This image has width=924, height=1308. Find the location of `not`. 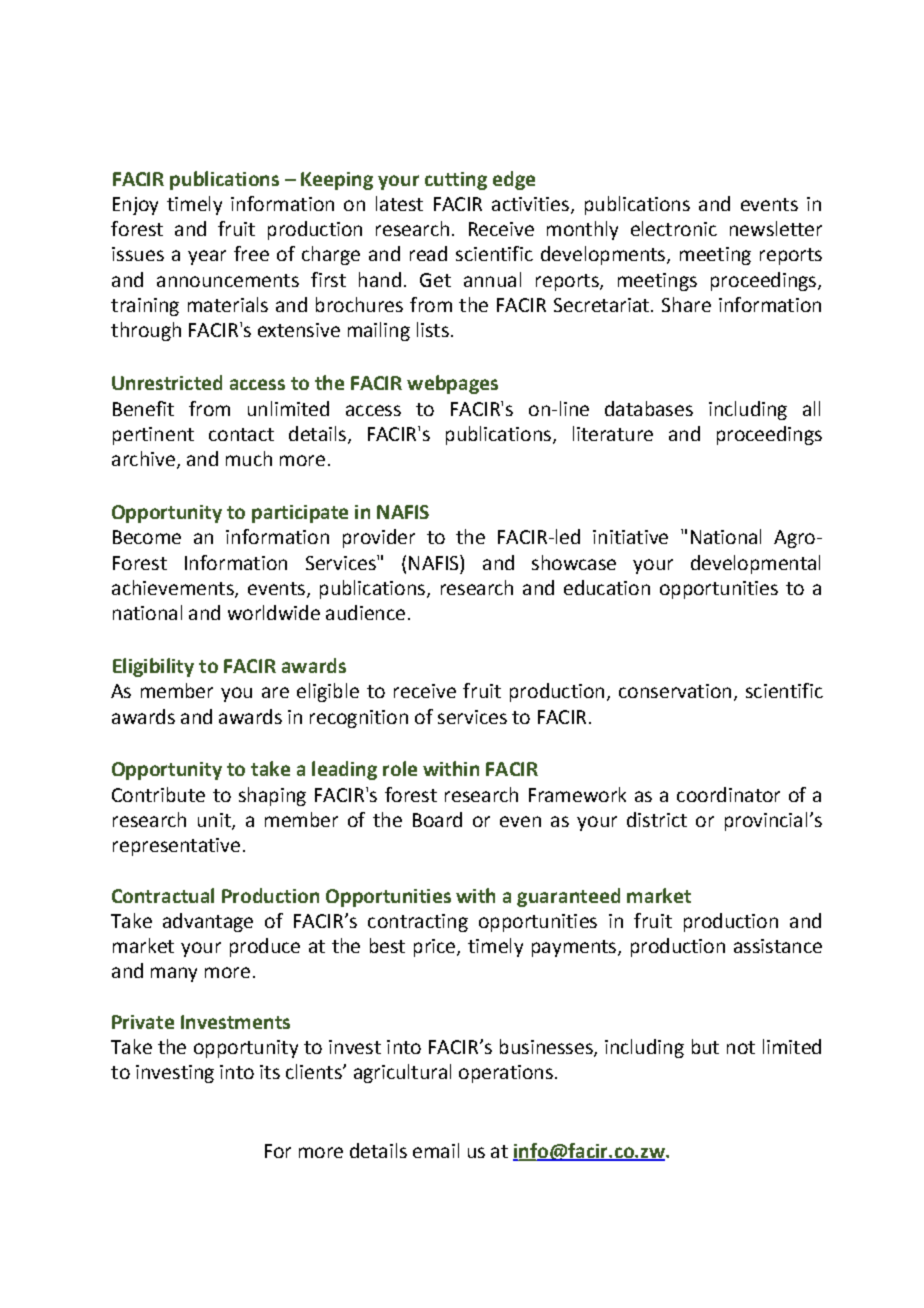

not is located at coordinates (741, 1047).
